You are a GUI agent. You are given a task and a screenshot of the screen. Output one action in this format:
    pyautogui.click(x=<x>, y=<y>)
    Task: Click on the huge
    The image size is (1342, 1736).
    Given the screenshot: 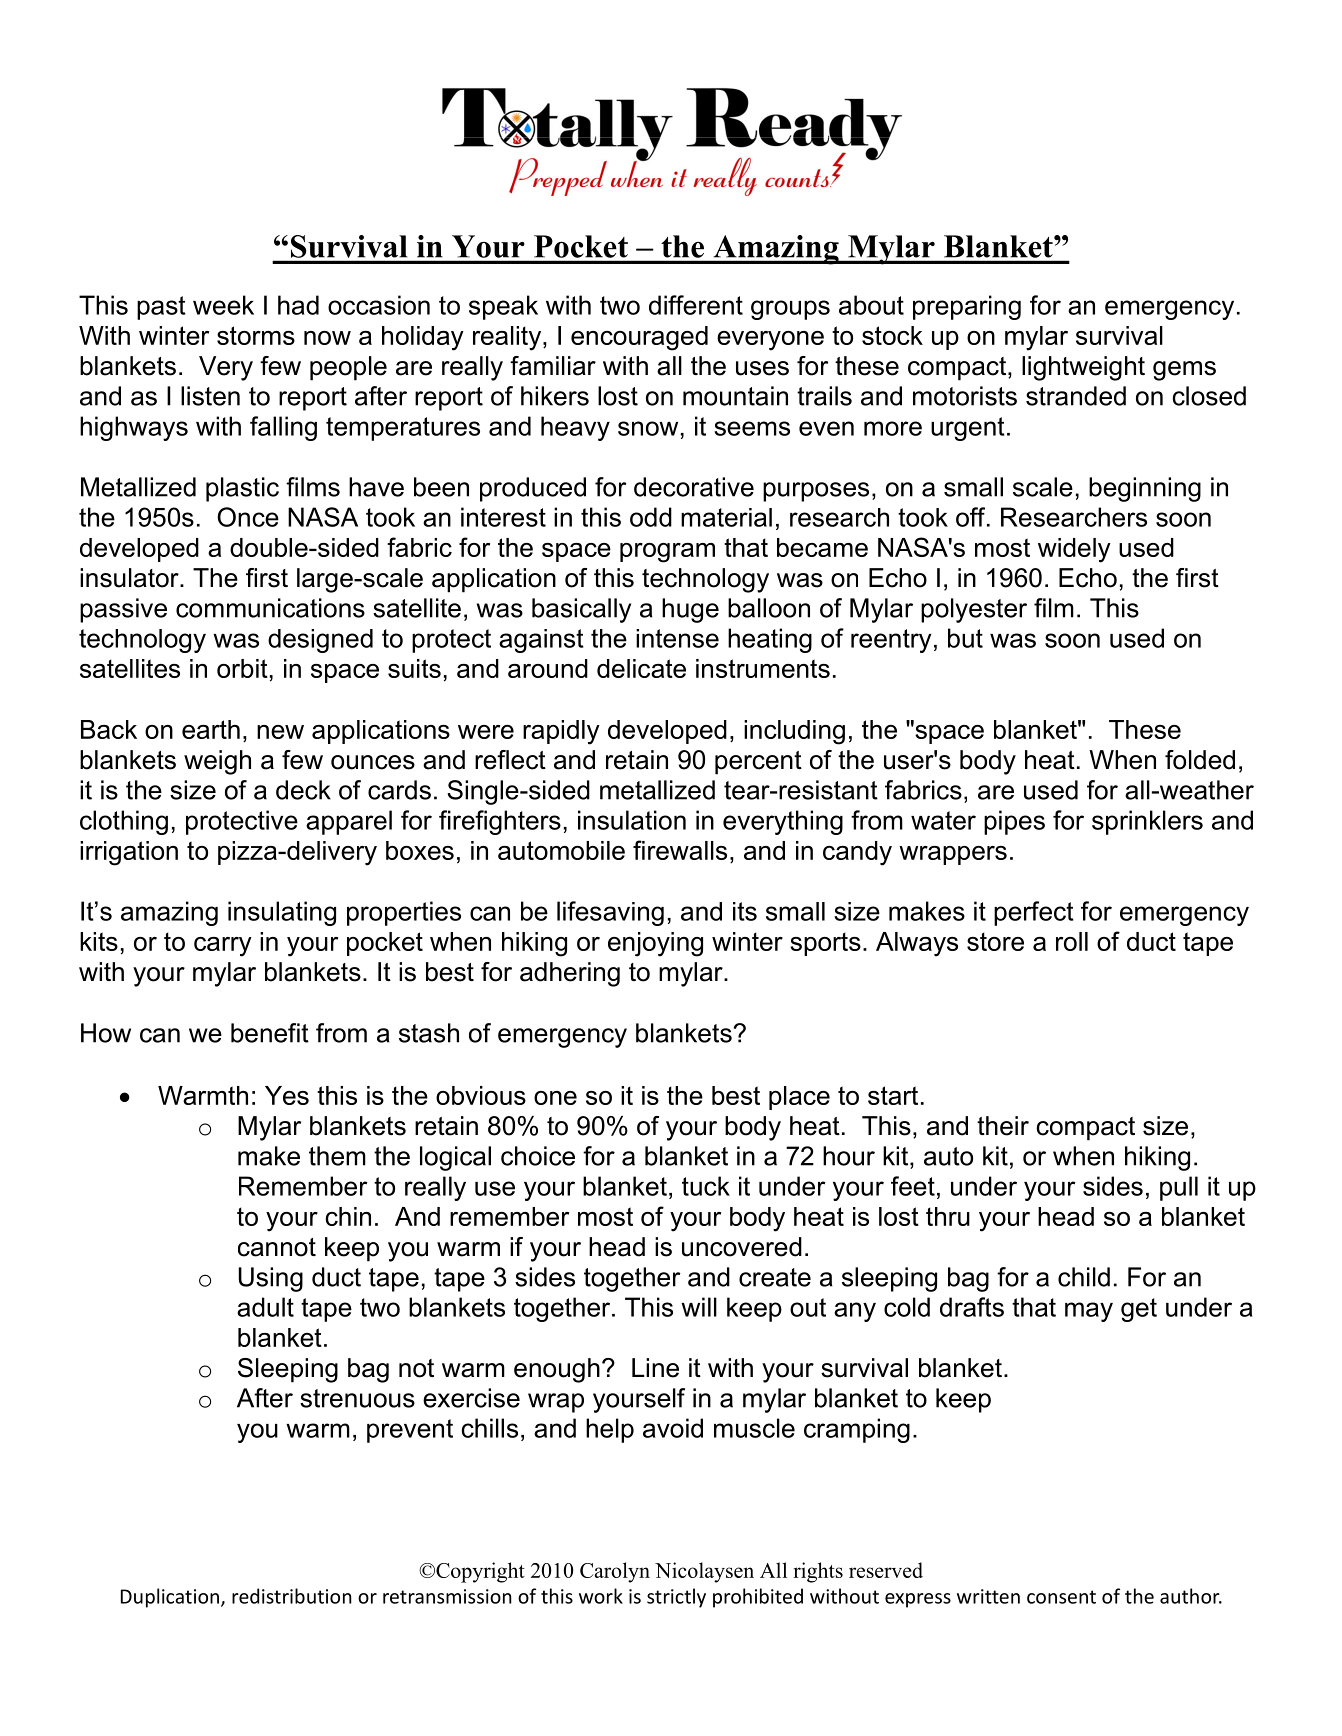 What is the action you would take?
    pyautogui.click(x=690, y=610)
